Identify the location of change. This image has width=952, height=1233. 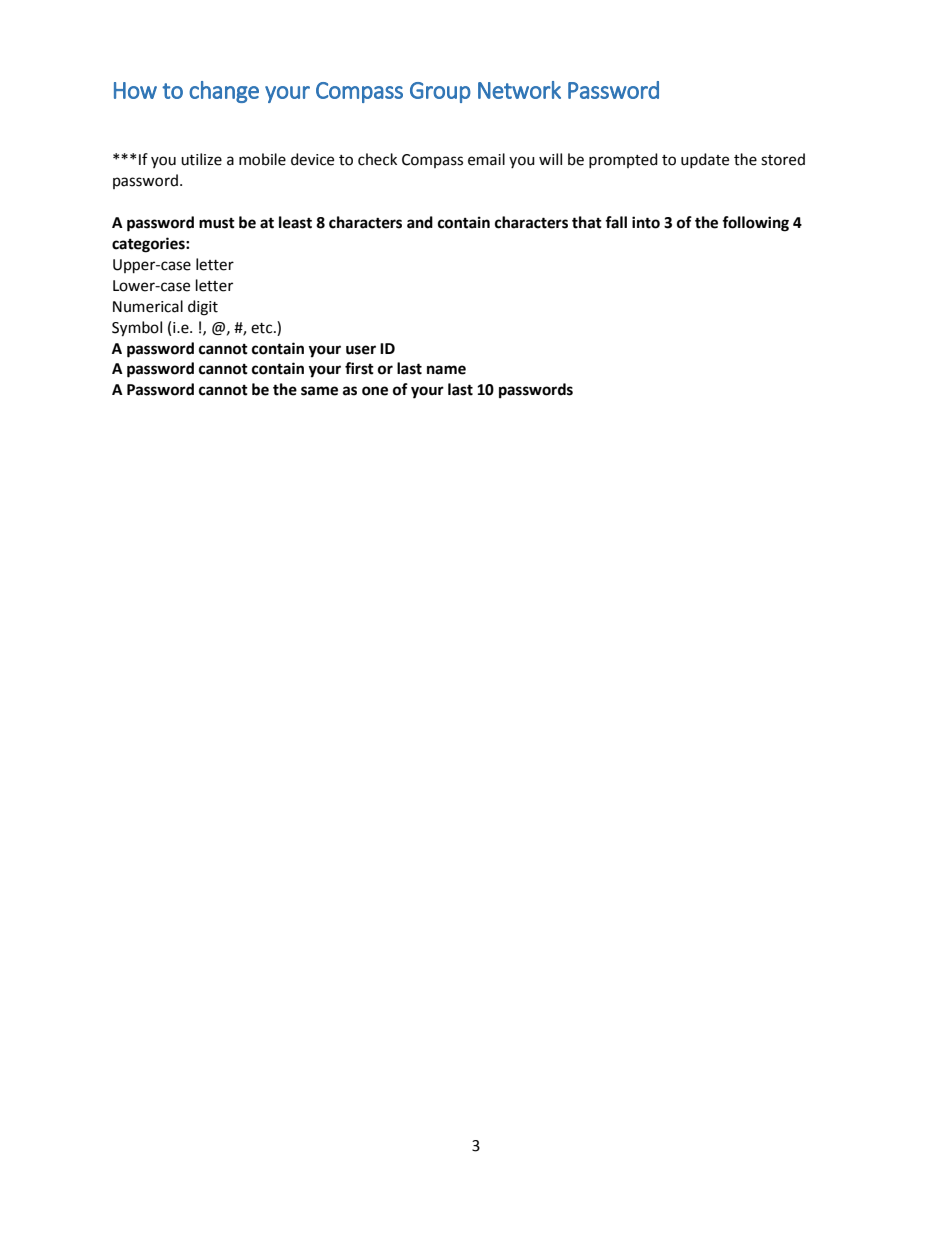
(224, 92).
